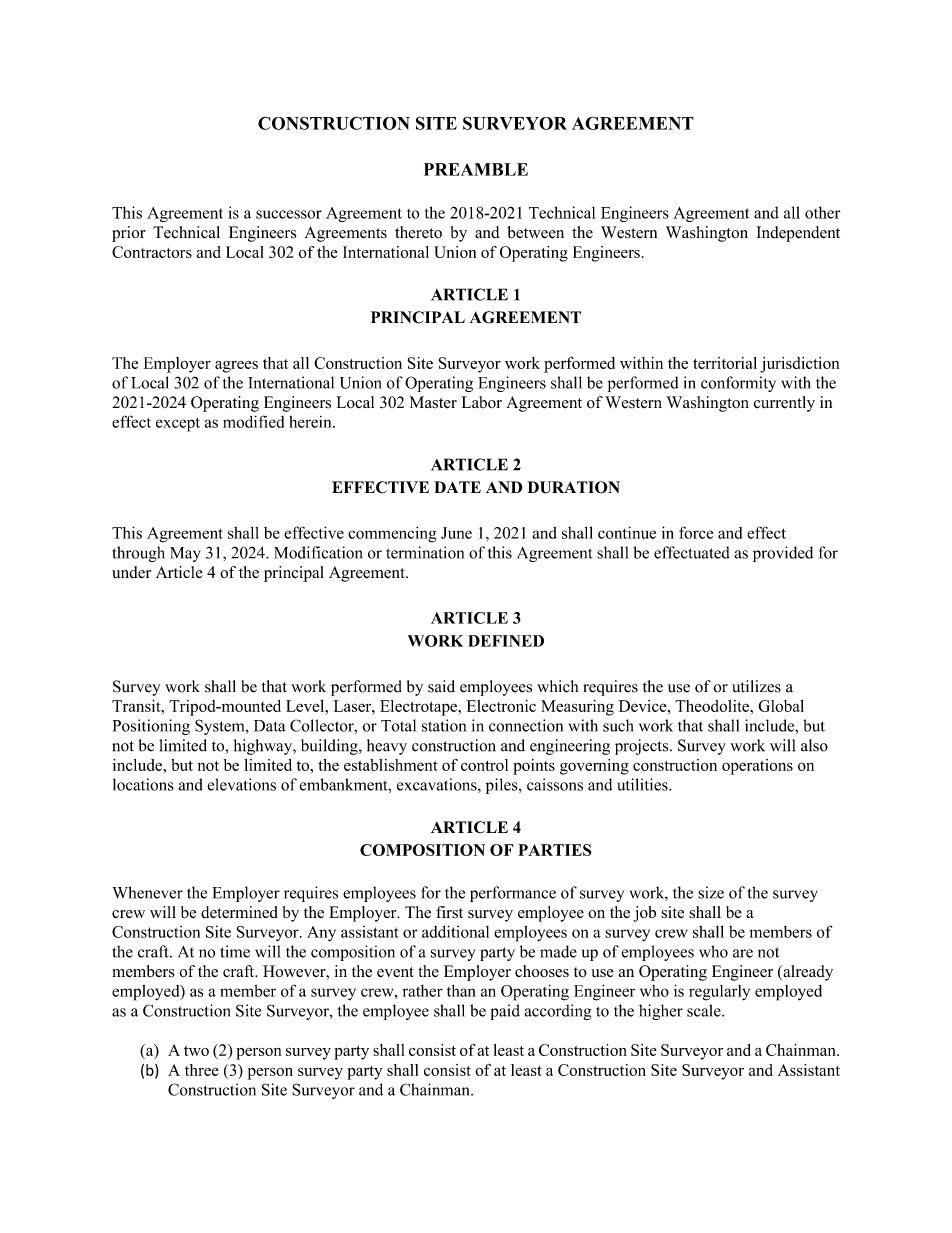  Describe the element at coordinates (711, 892) in the document. I see `size` at that location.
